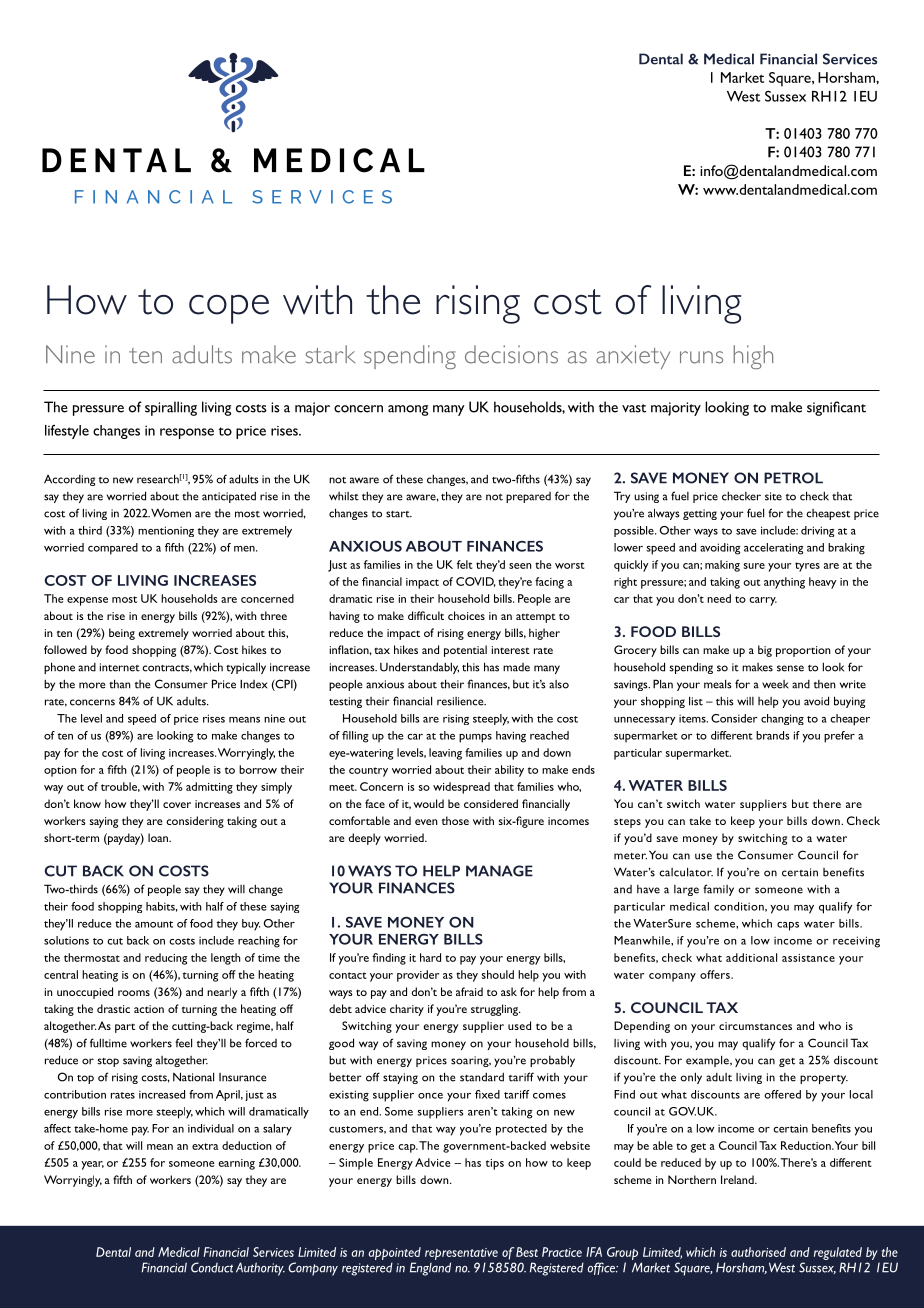 This screenshot has height=1308, width=924. What do you see at coordinates (738, 1179) in the screenshot?
I see `Ireland` at bounding box center [738, 1179].
